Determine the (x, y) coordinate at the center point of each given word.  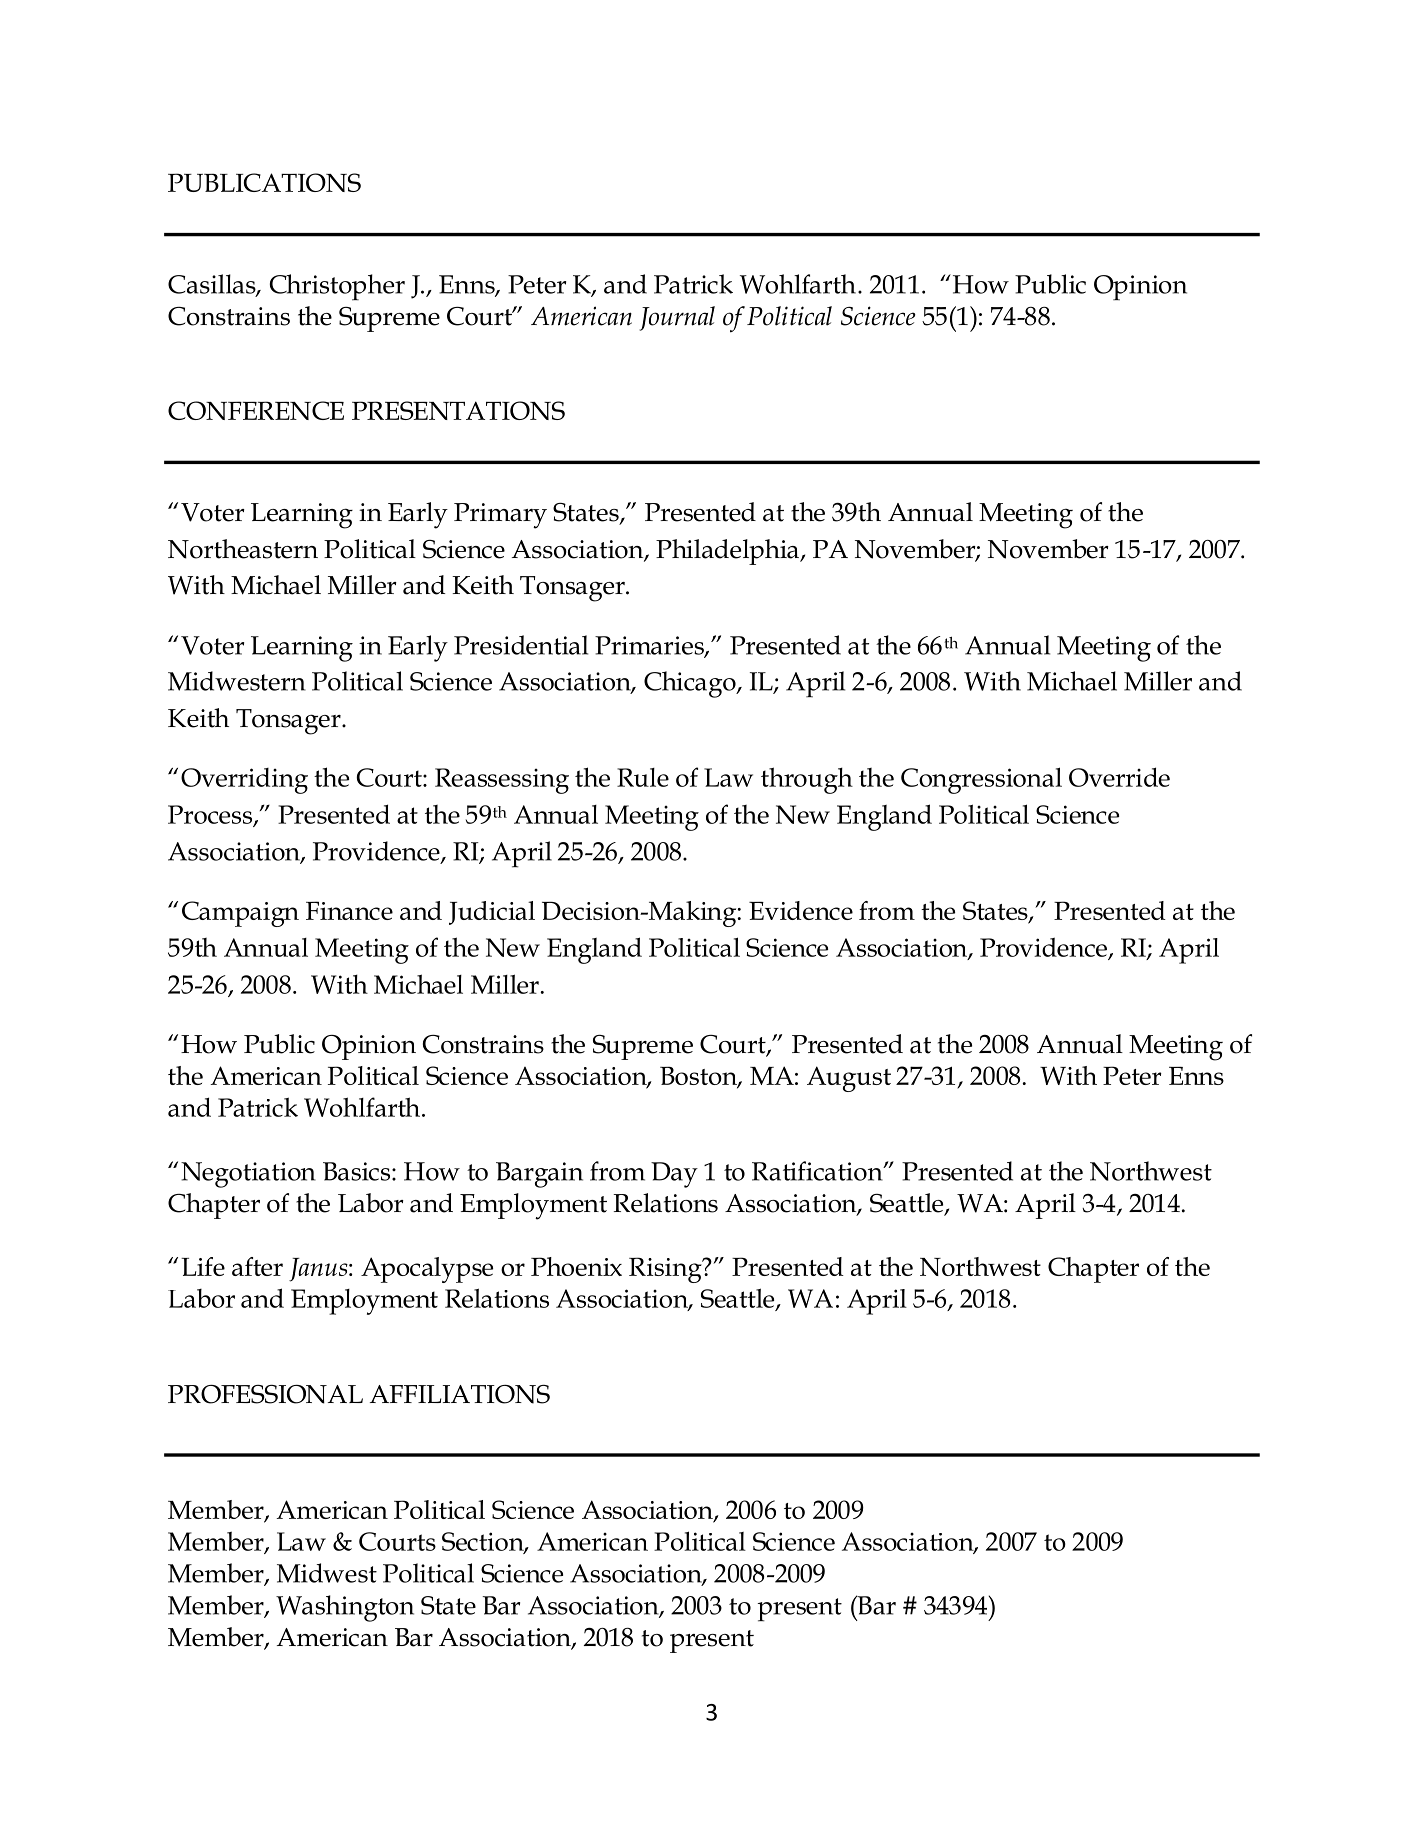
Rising (666, 1270)
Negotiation (248, 1175)
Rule (643, 777)
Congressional (981, 780)
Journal (677, 318)
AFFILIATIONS (460, 1394)
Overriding (244, 781)
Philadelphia (728, 552)
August (849, 1079)
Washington (345, 1608)
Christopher (337, 287)
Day (674, 1175)
